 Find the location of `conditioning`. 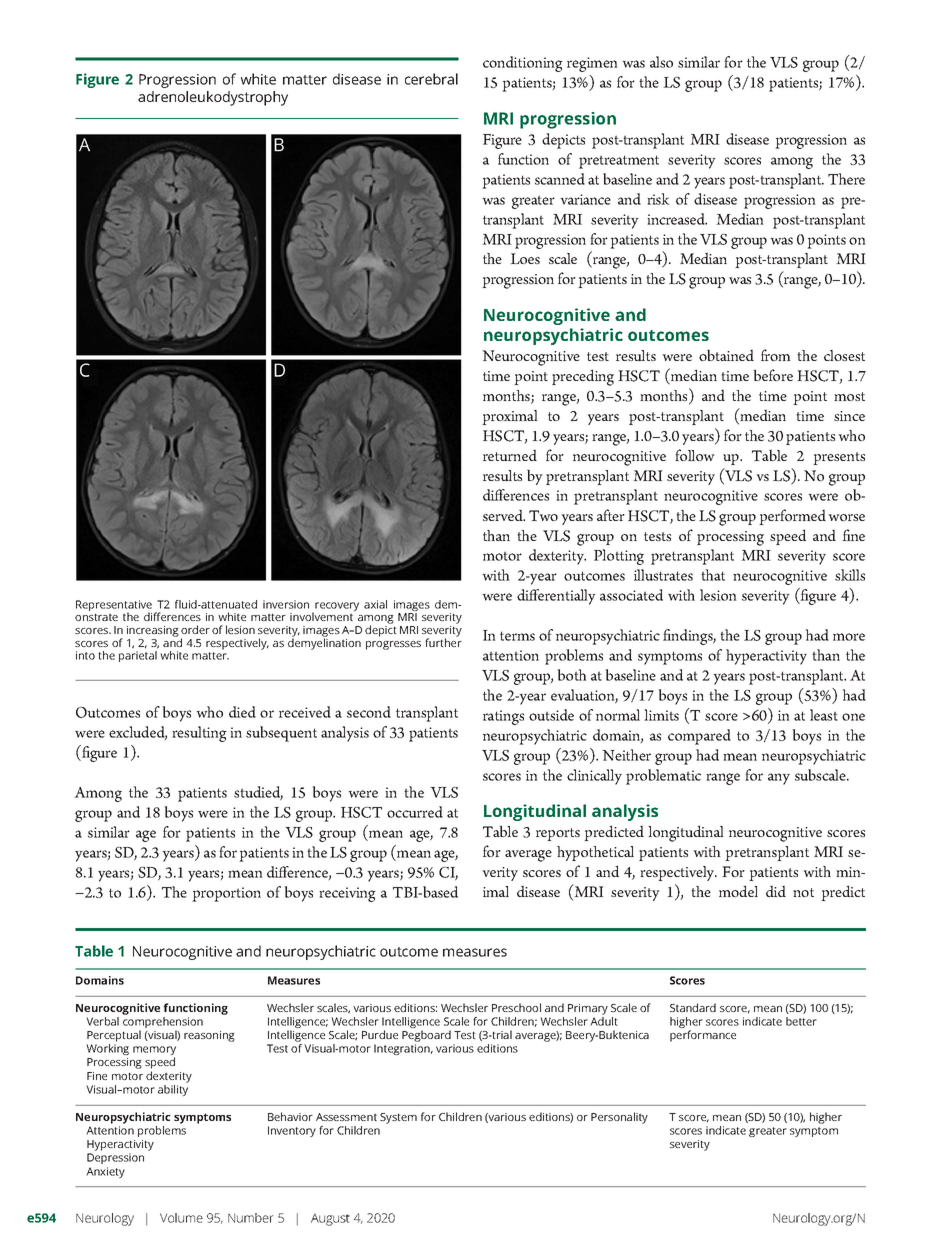

conditioning is located at coordinates (523, 64).
